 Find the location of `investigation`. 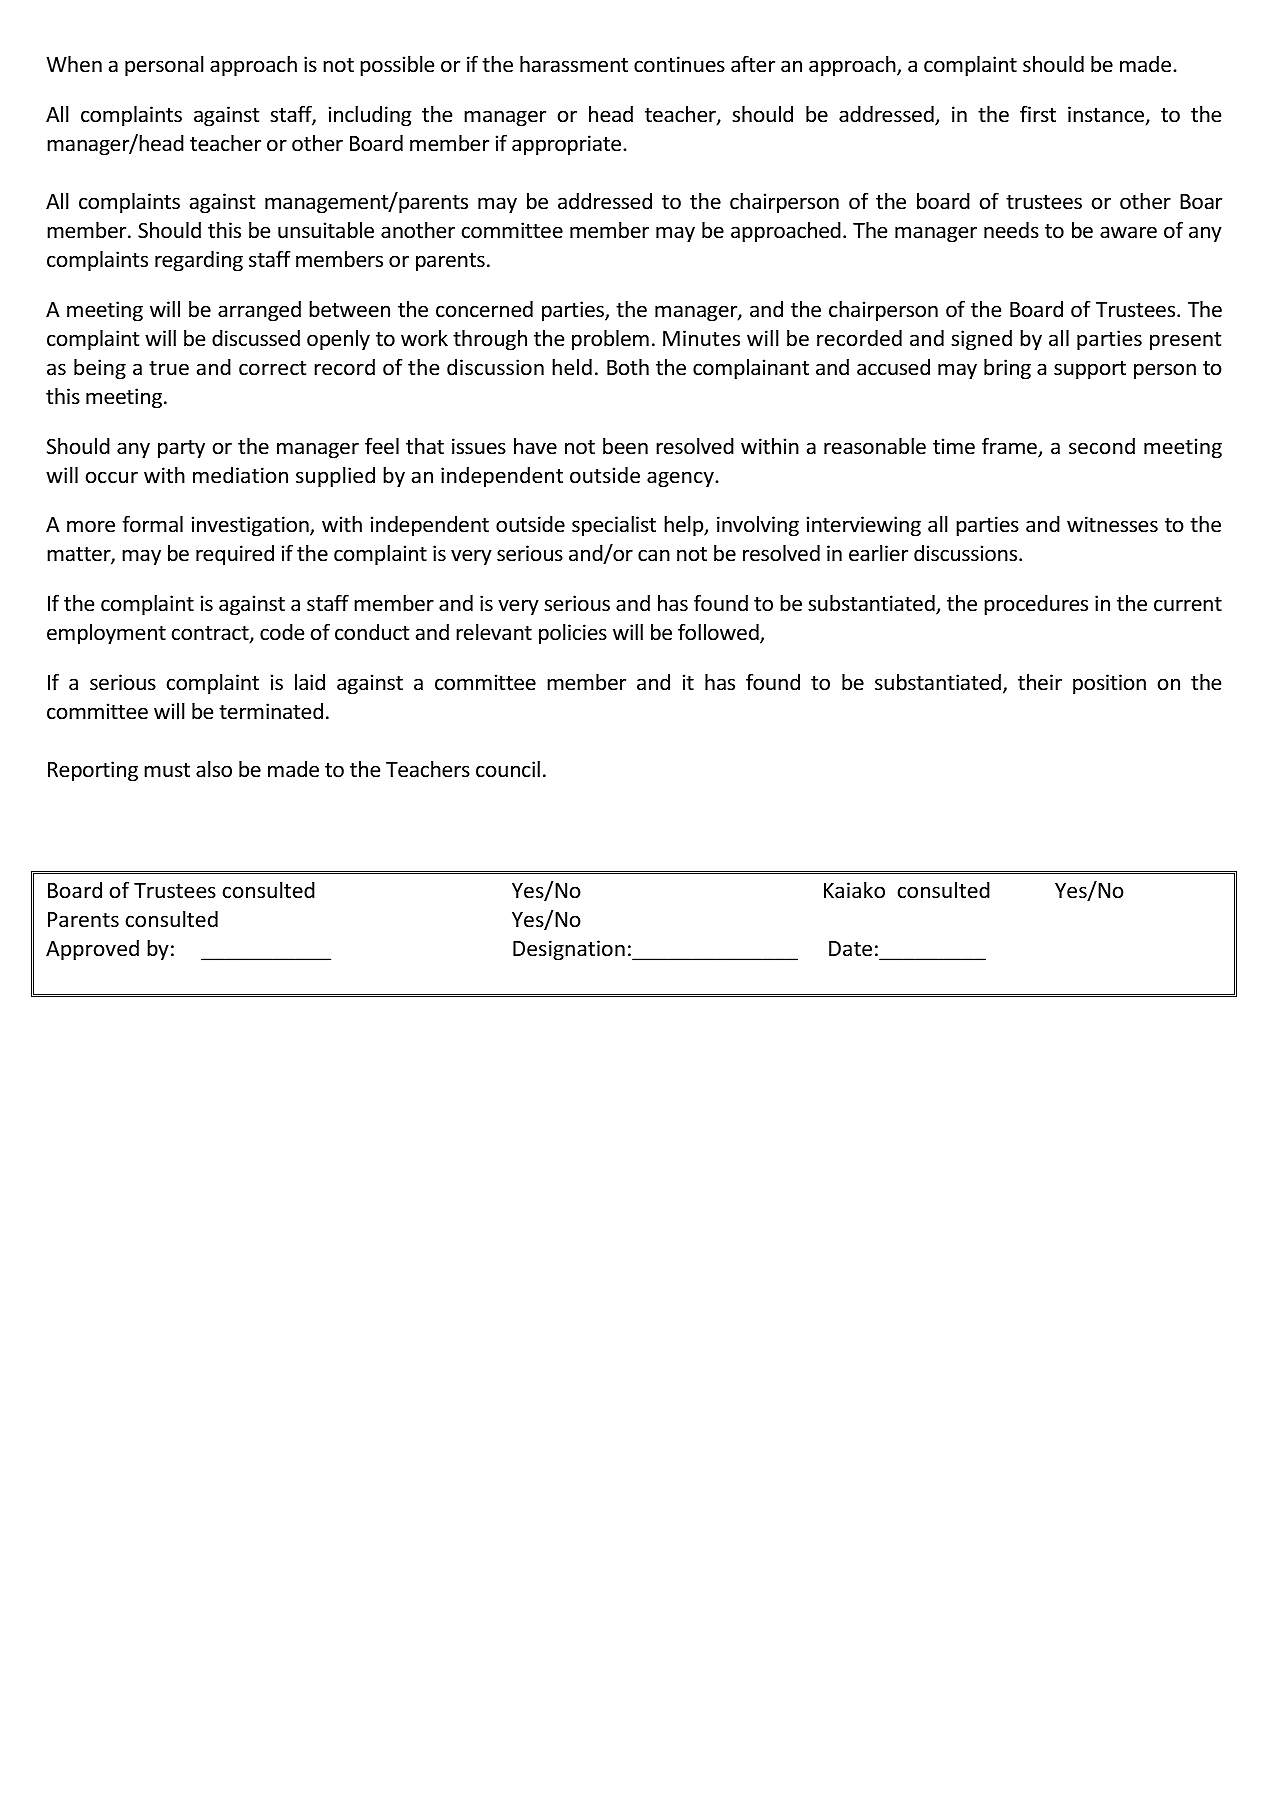

investigation is located at coordinates (251, 526).
